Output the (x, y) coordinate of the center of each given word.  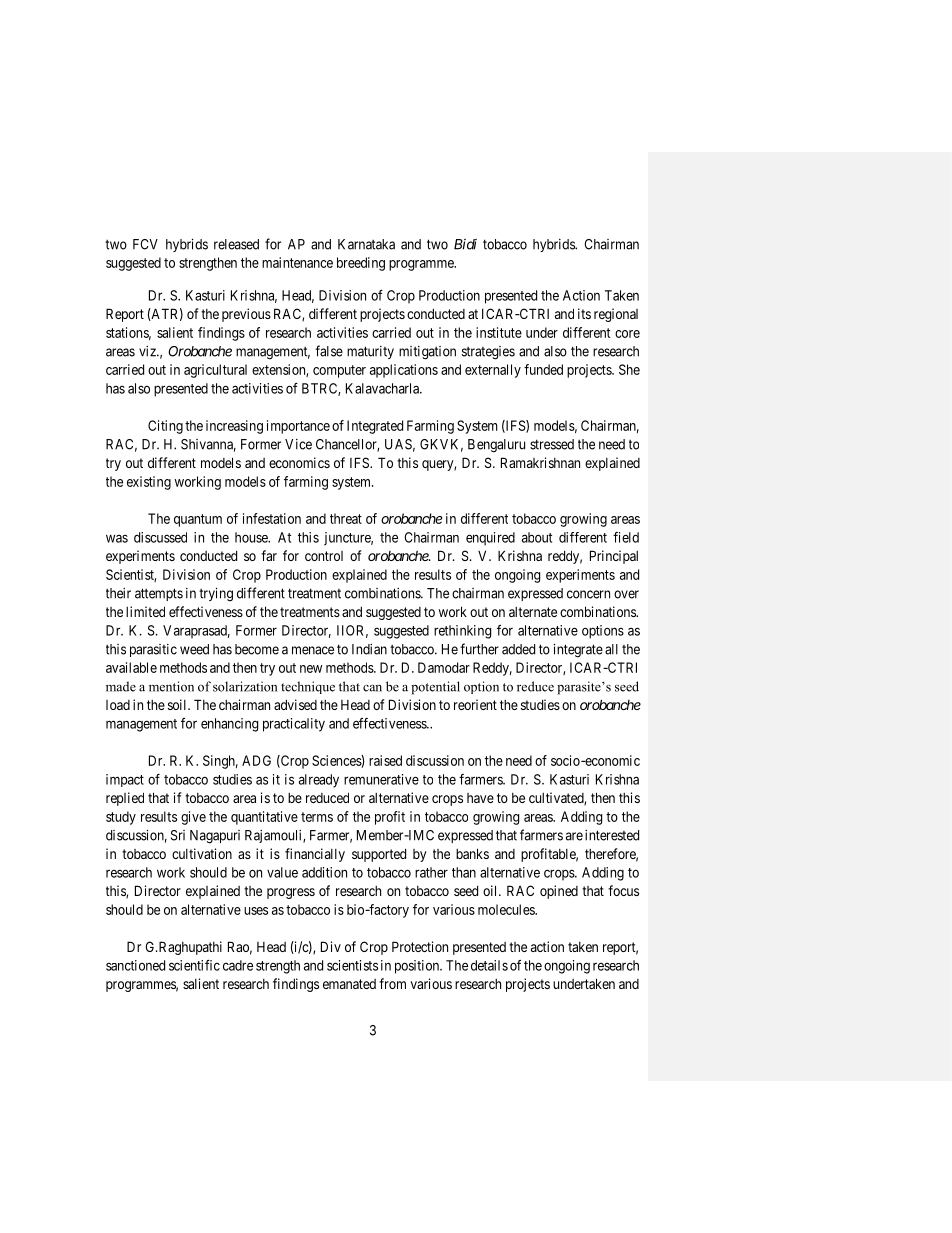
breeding (361, 264)
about (537, 537)
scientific (194, 965)
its (584, 313)
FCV (145, 244)
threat (346, 518)
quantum (198, 520)
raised (385, 760)
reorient (475, 704)
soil (178, 704)
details (489, 965)
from (392, 983)
